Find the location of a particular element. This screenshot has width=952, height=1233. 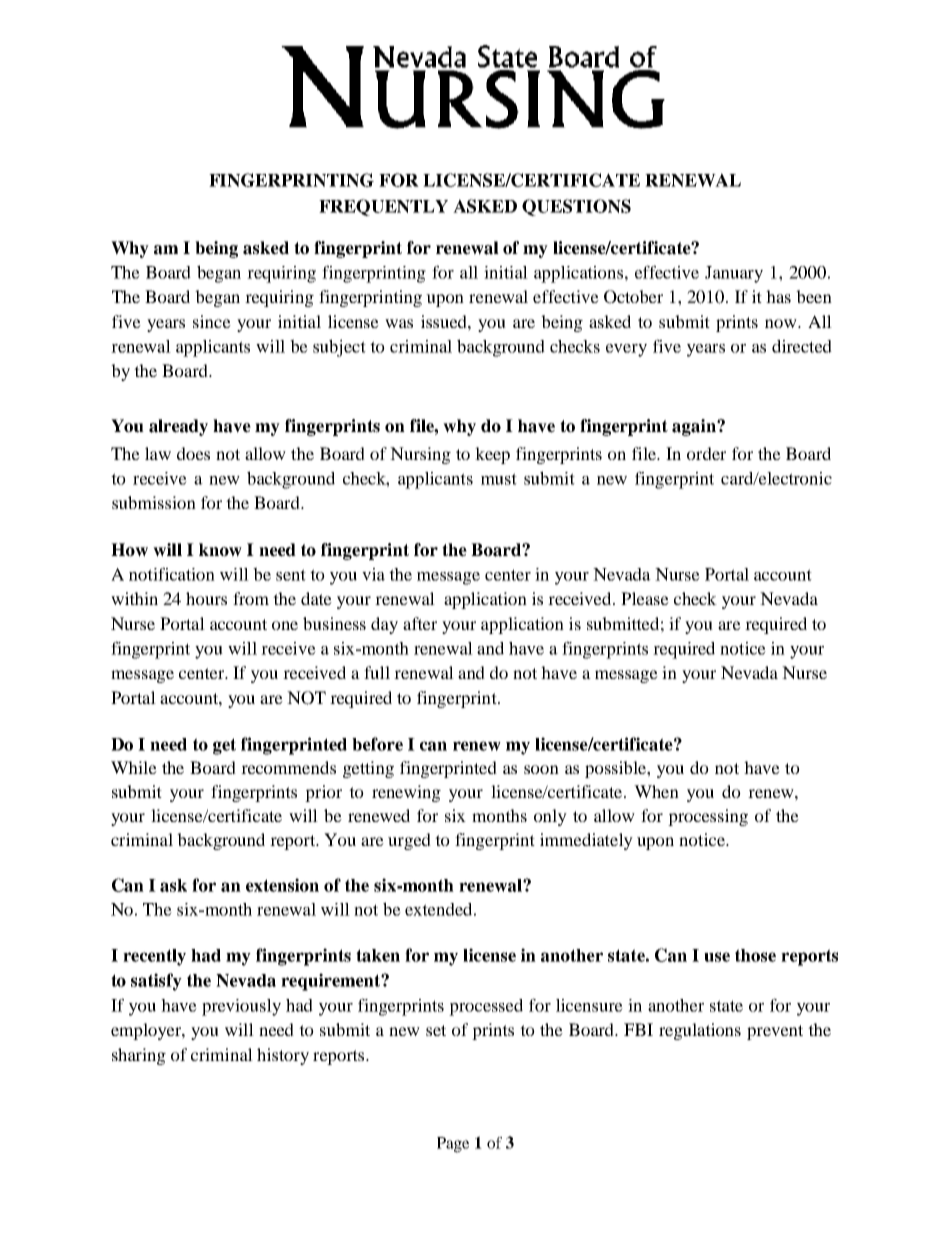

those is located at coordinates (755, 955).
